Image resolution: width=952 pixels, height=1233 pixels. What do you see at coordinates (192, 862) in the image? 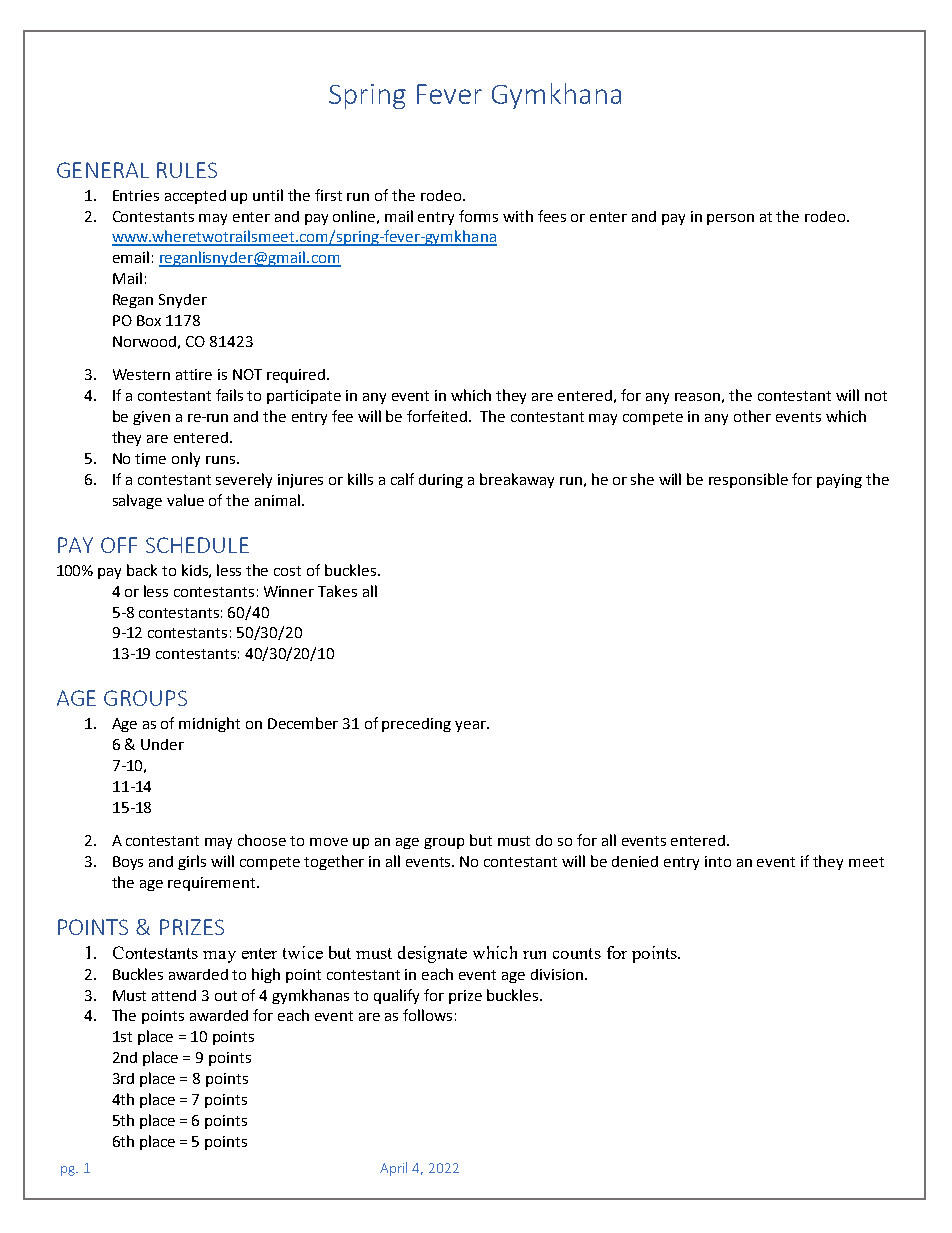
I see `girls` at bounding box center [192, 862].
